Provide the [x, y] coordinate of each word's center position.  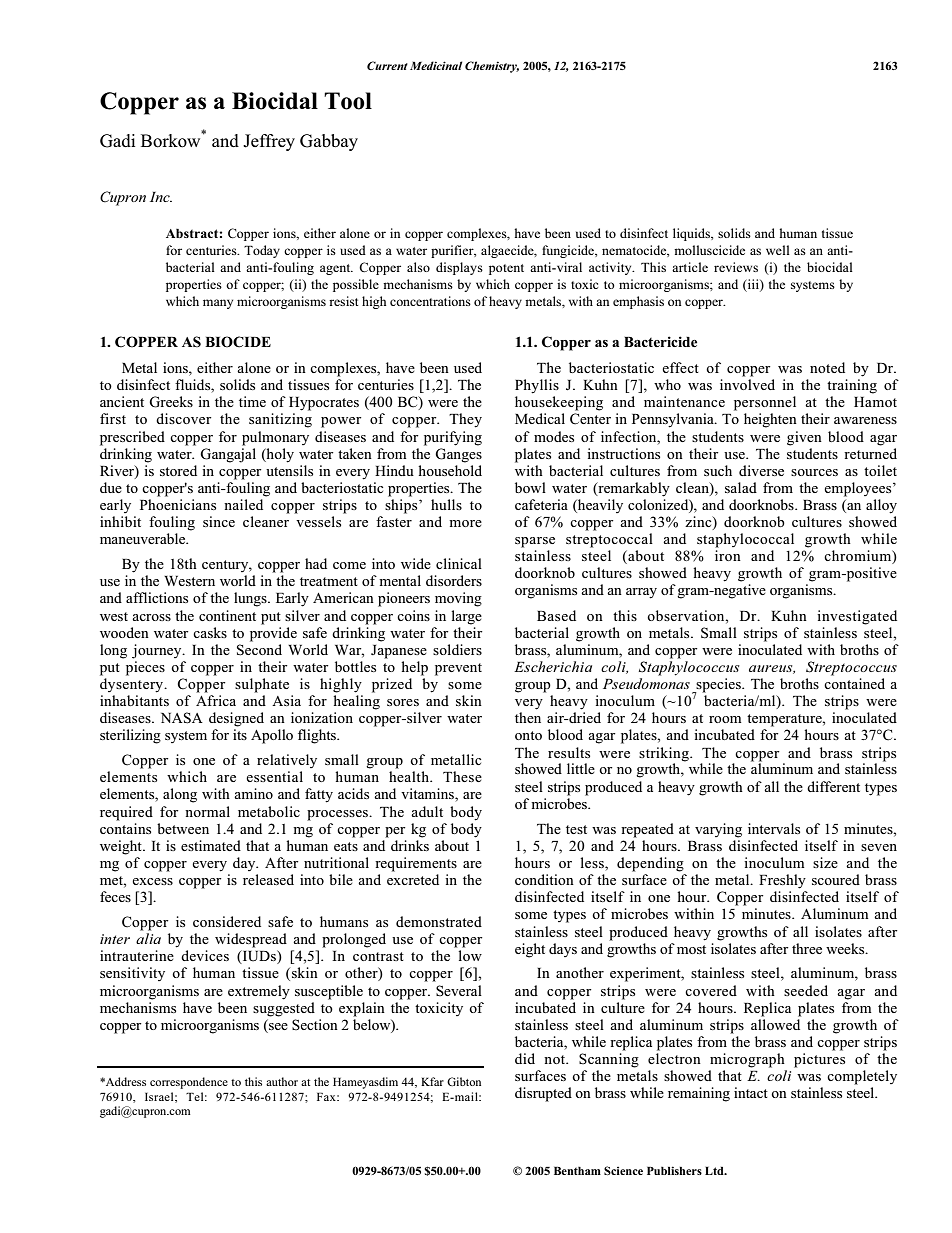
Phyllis [537, 386]
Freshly [782, 881]
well [778, 250]
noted [827, 367]
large [466, 617]
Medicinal [436, 65]
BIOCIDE [238, 342]
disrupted [543, 1094]
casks [210, 632]
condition [544, 879]
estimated [211, 845]
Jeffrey [269, 142]
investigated [857, 617]
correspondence [189, 1083]
